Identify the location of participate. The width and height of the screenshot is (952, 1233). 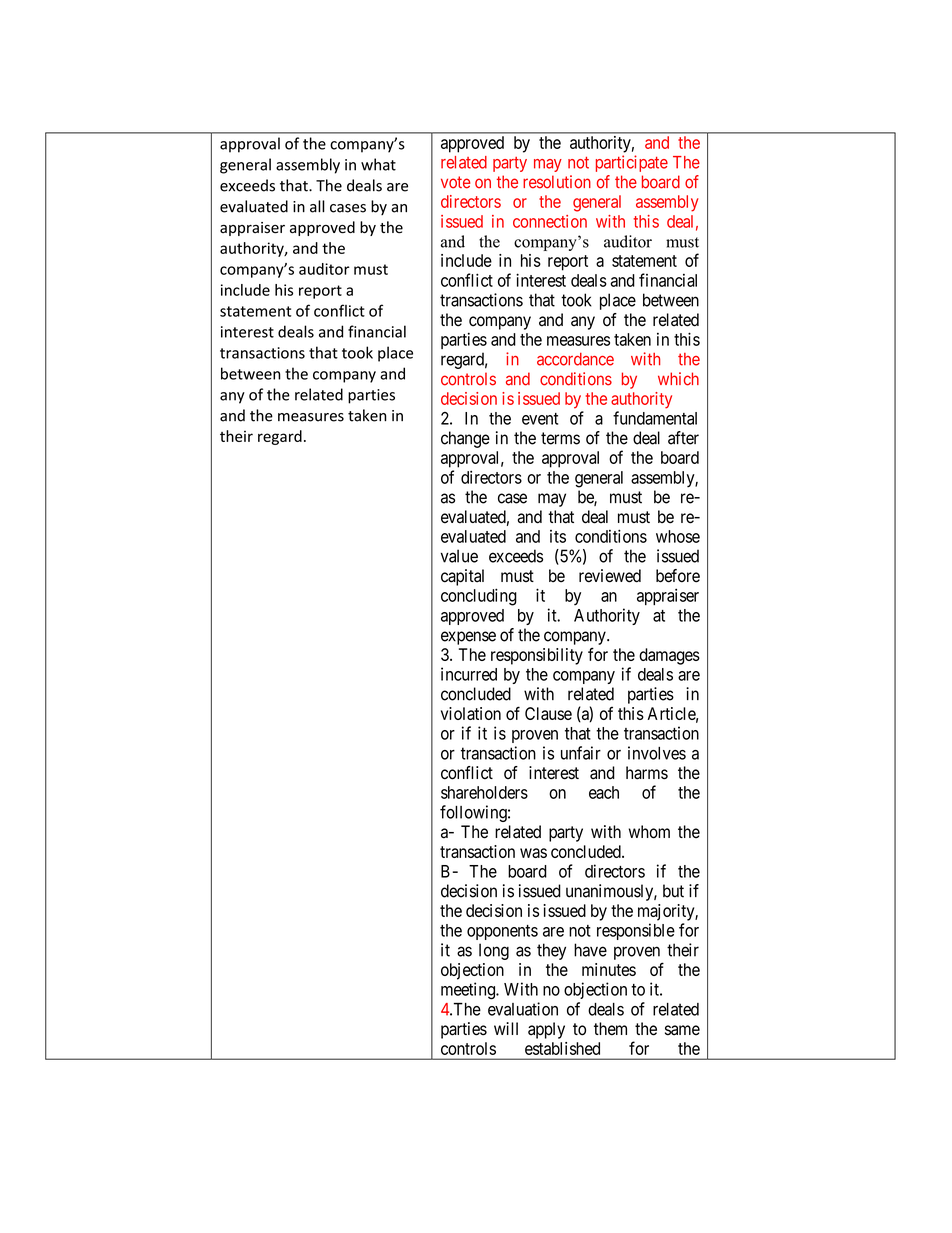
(632, 163).
